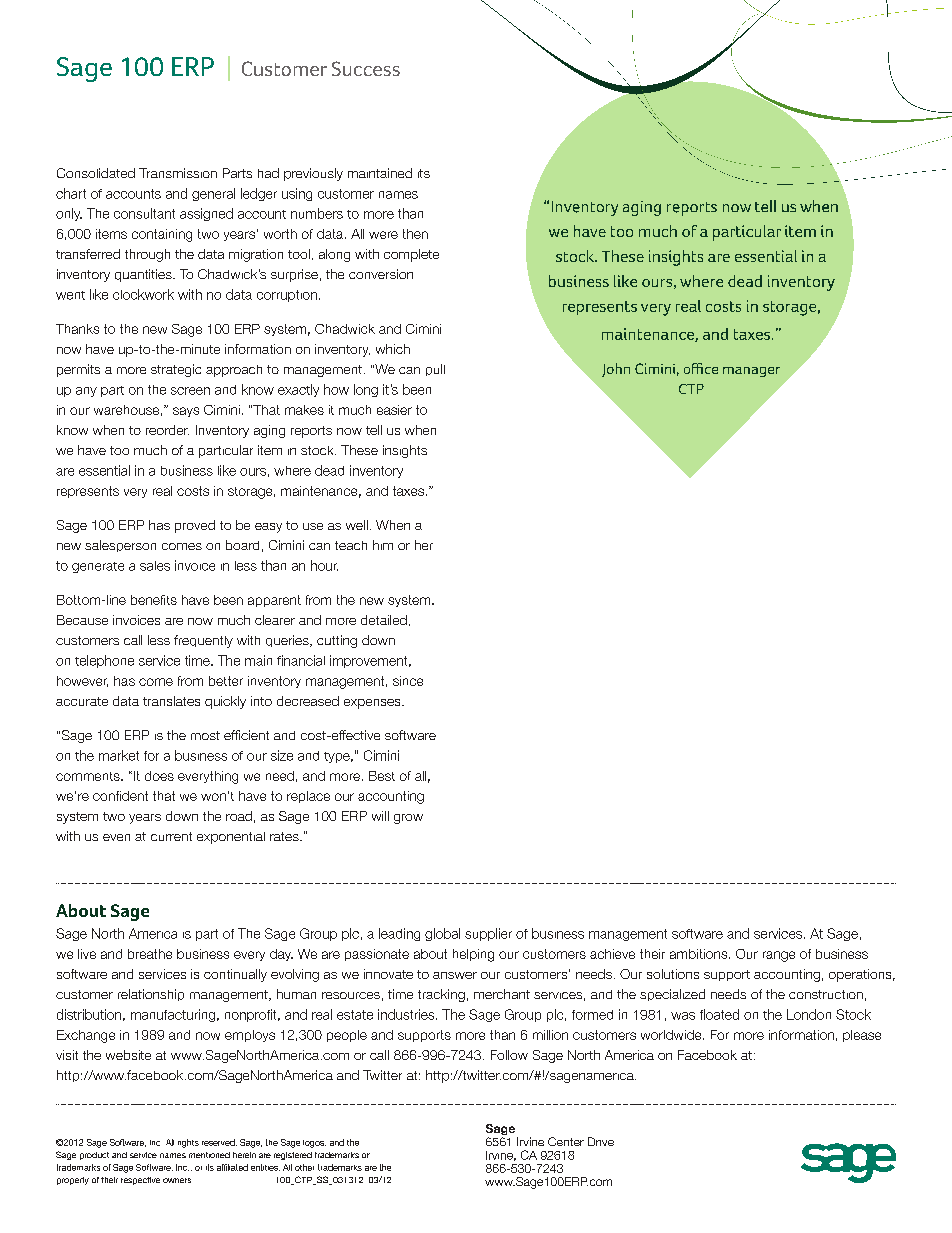 This image has width=952, height=1233. Describe the element at coordinates (154, 600) in the image. I see `benefits` at that location.
